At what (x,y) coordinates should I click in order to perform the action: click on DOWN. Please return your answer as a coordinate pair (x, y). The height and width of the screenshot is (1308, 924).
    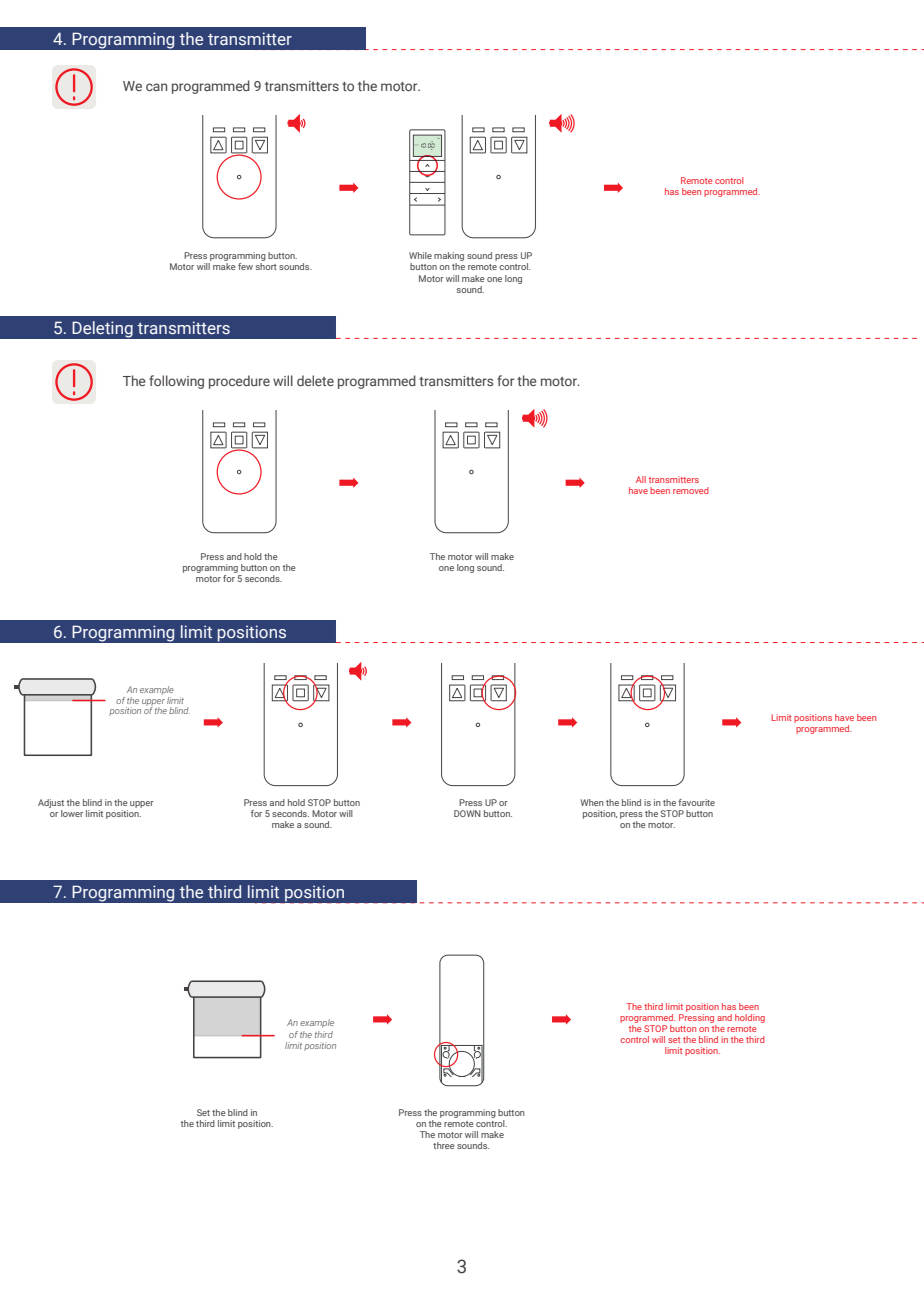
    Looking at the image, I should click on (467, 813).
